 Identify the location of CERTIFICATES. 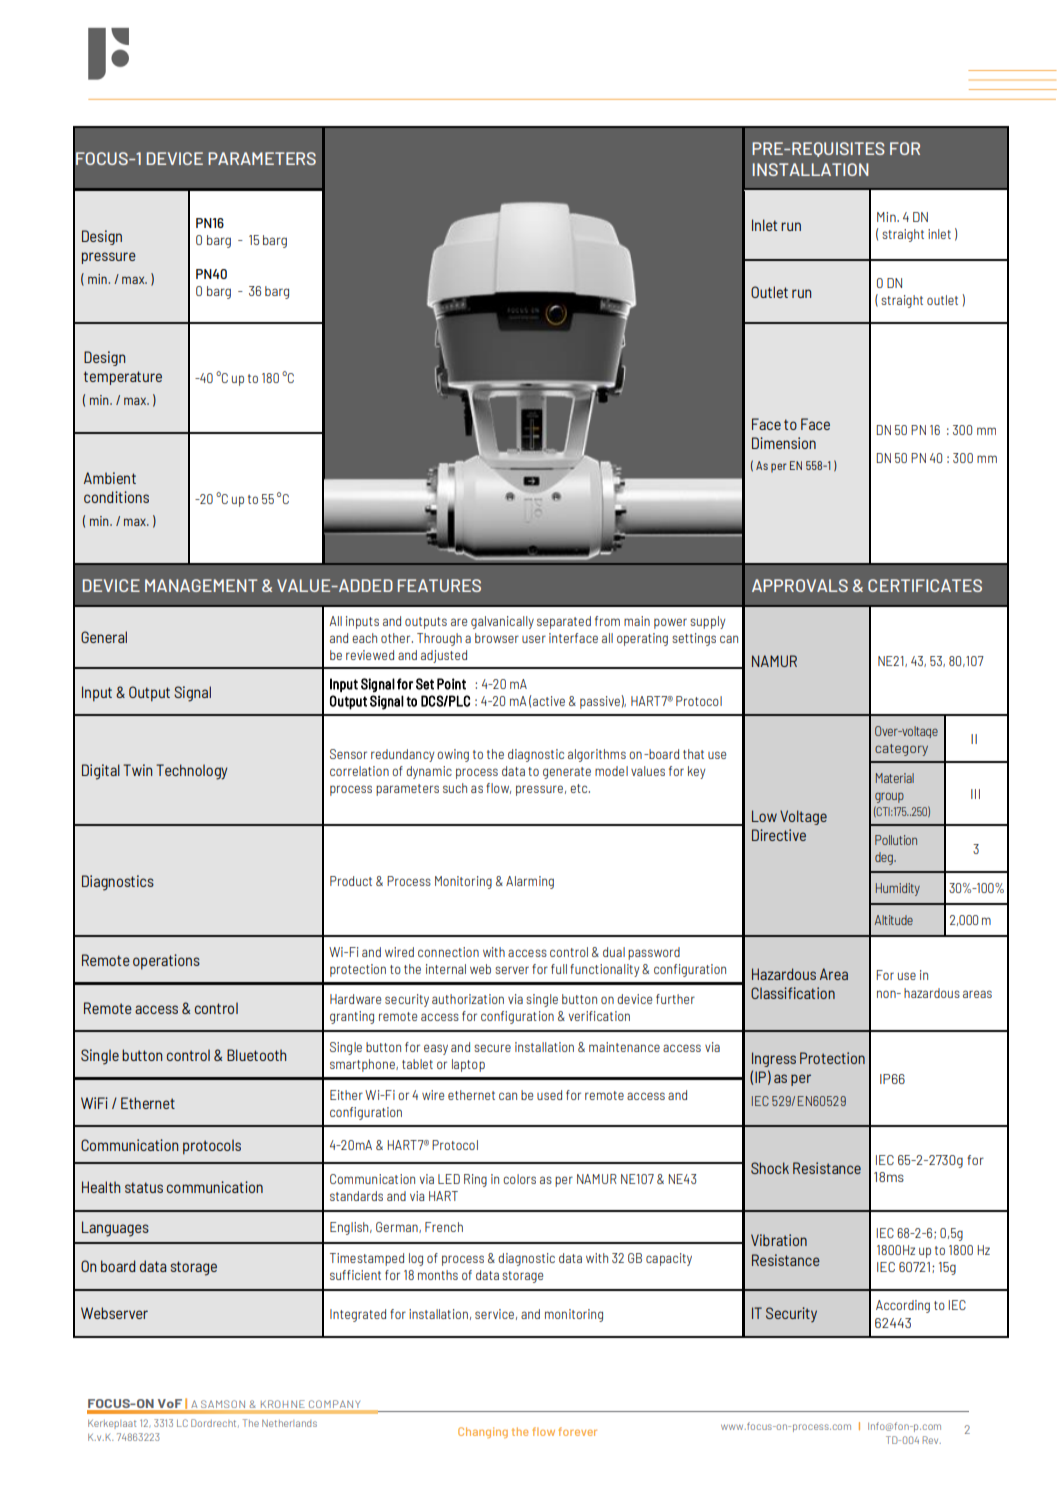
(925, 585).
